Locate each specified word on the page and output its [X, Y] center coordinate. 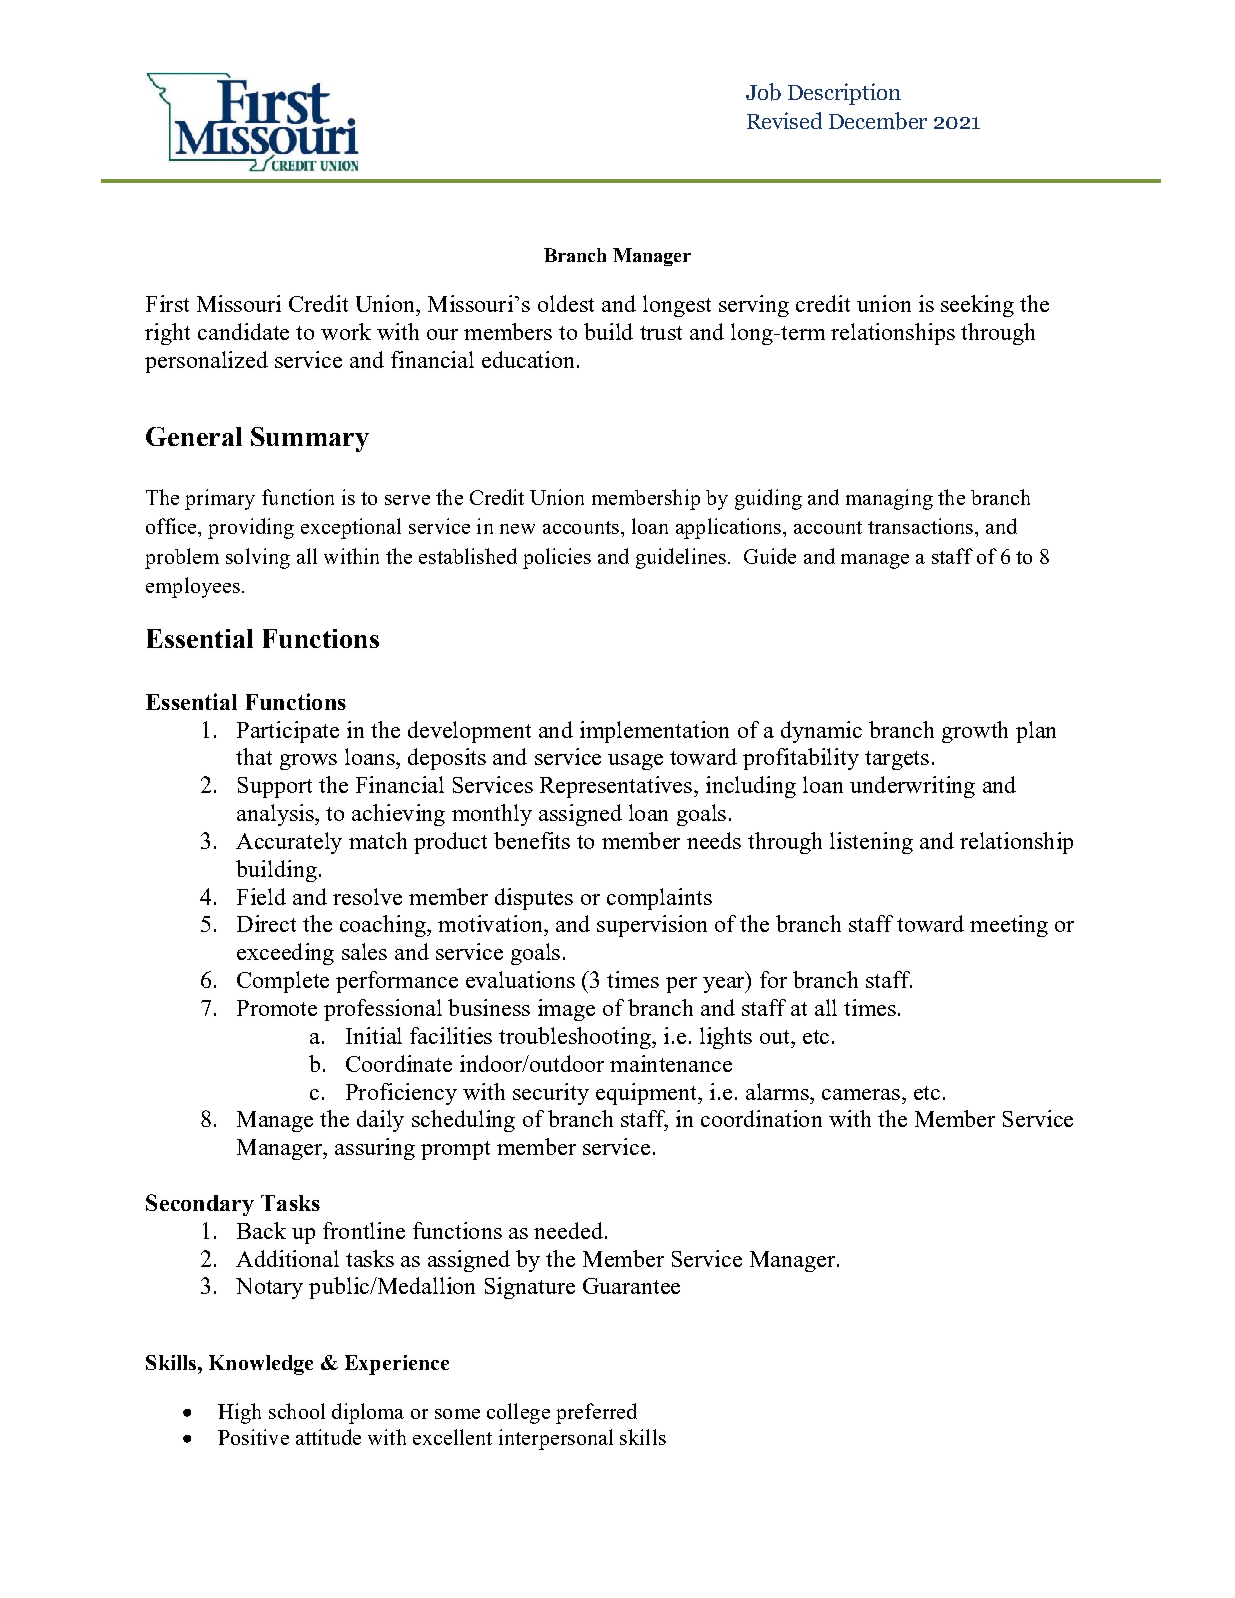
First [167, 303]
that [254, 756]
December [878, 121]
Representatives [616, 787]
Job [763, 92]
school [297, 1411]
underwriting [912, 787]
